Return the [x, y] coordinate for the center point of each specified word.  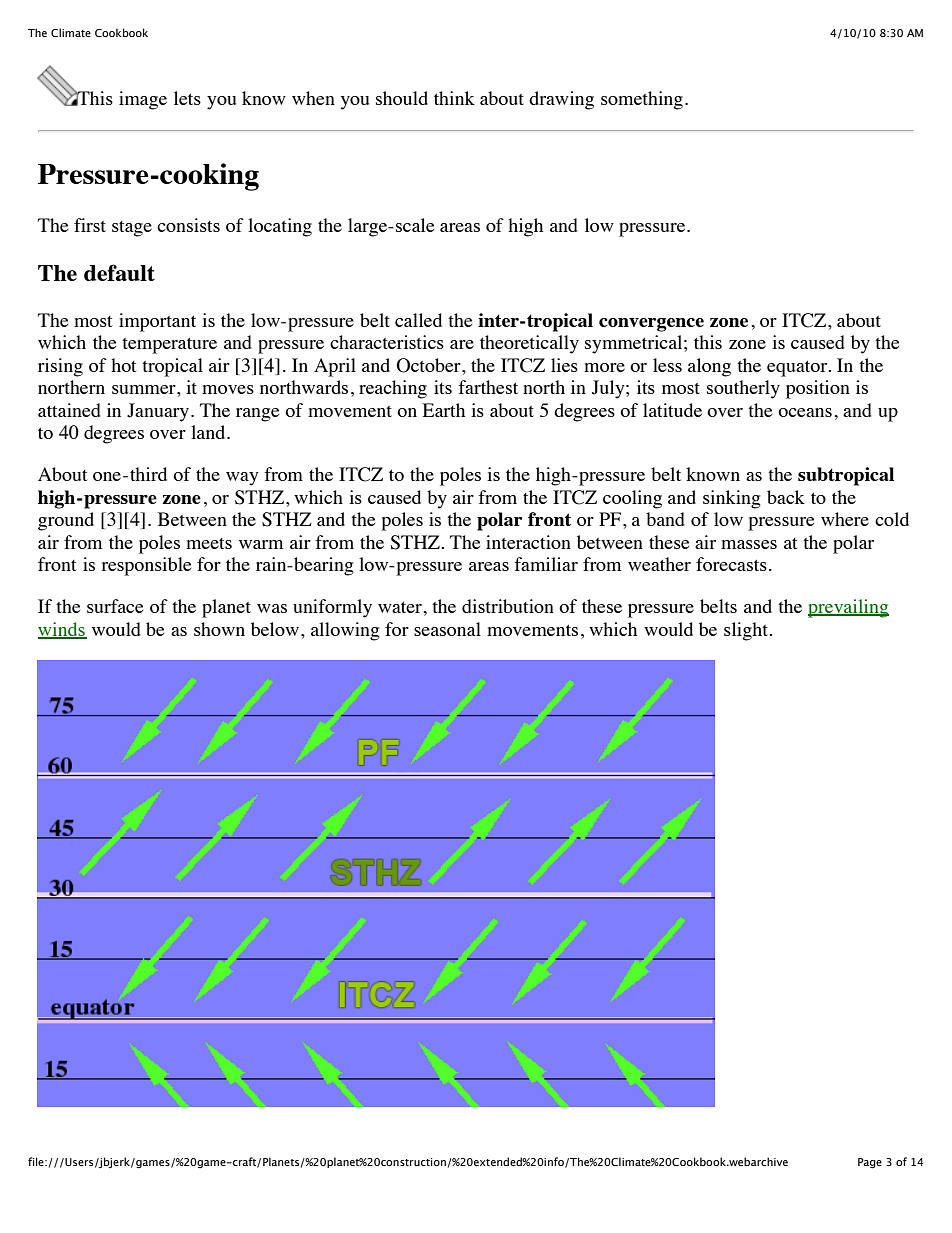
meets [209, 543]
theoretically [529, 344]
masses [749, 544]
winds [62, 630]
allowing [345, 631]
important [157, 322]
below [275, 629]
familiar [546, 564]
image [143, 100]
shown [219, 629]
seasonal [447, 629]
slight [746, 631]
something [642, 100]
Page [870, 1163]
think [454, 98]
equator [798, 369]
